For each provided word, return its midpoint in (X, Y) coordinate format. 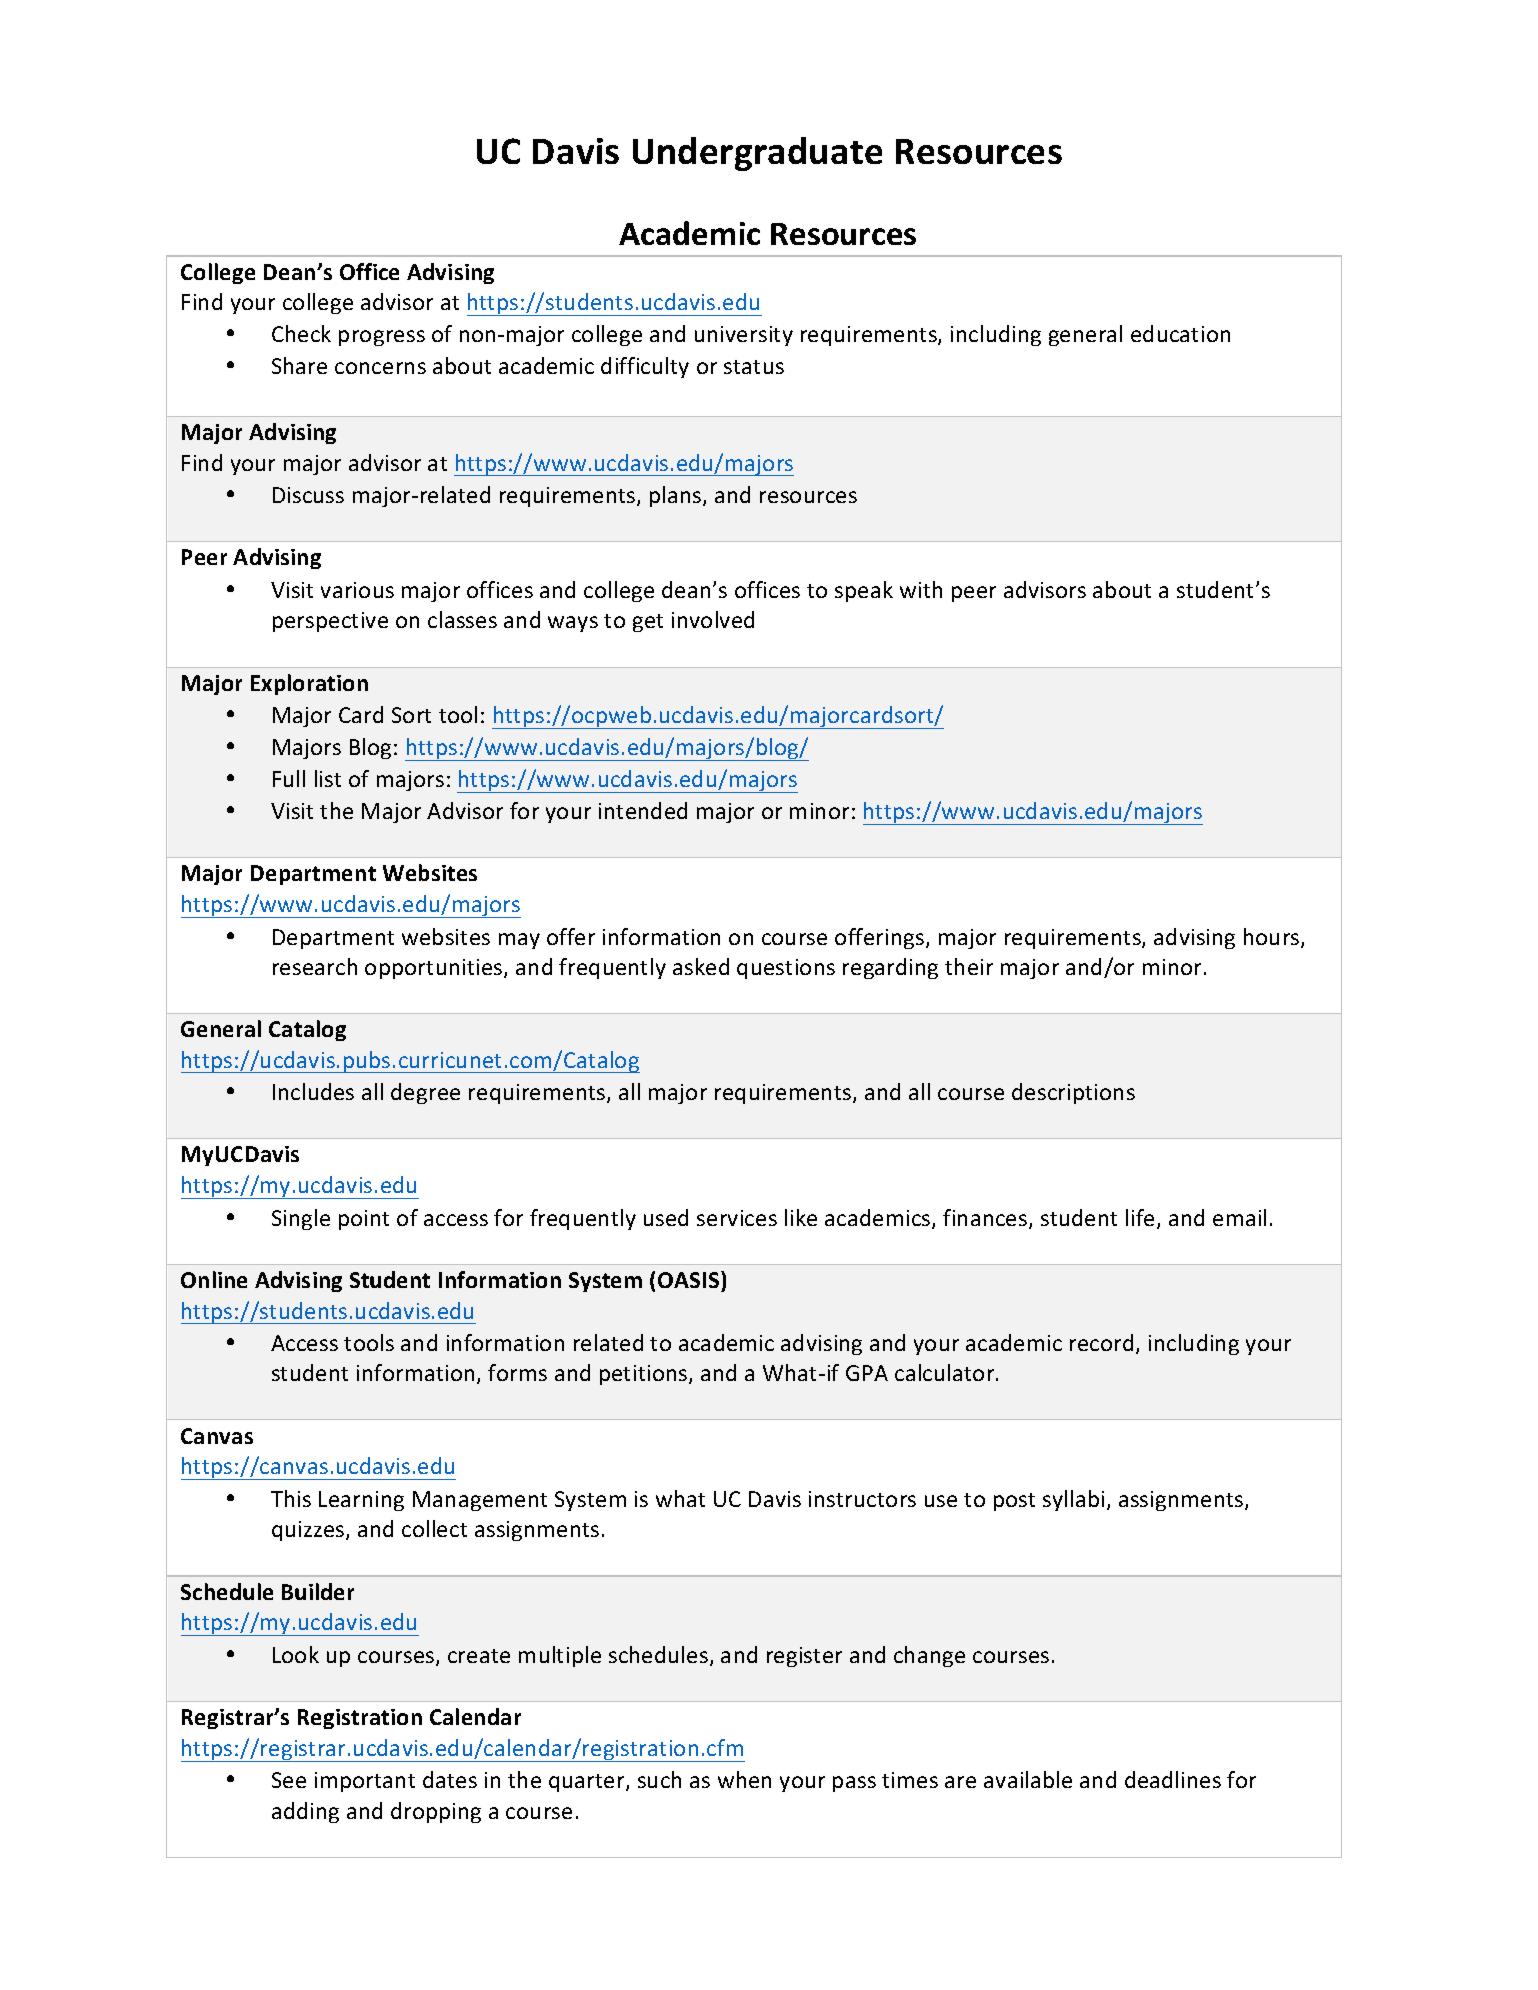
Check (301, 333)
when (744, 1779)
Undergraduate (757, 154)
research (315, 966)
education (1180, 333)
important (365, 1782)
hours (1273, 938)
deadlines (1173, 1779)
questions (786, 969)
